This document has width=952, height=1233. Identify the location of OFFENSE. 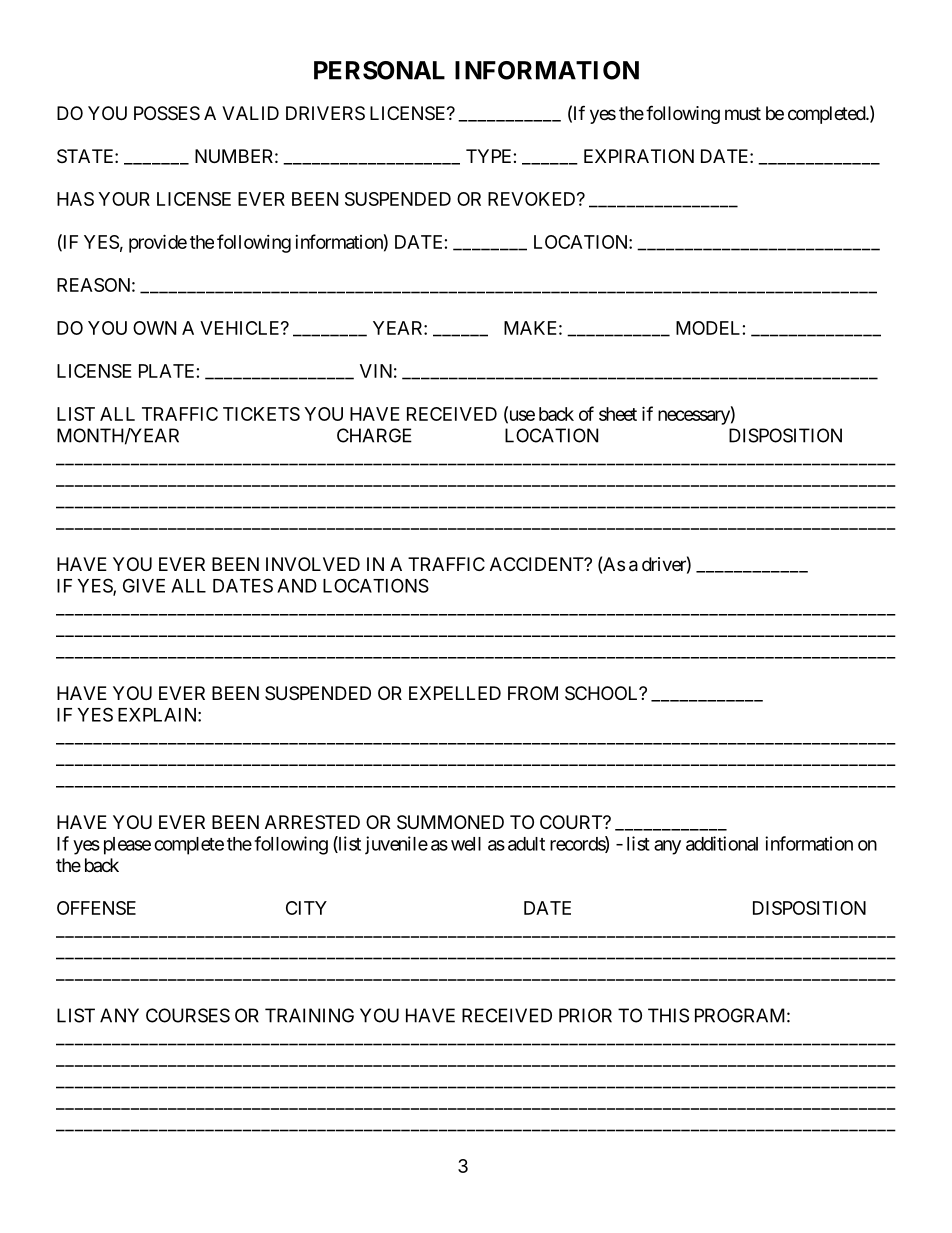
(96, 908).
